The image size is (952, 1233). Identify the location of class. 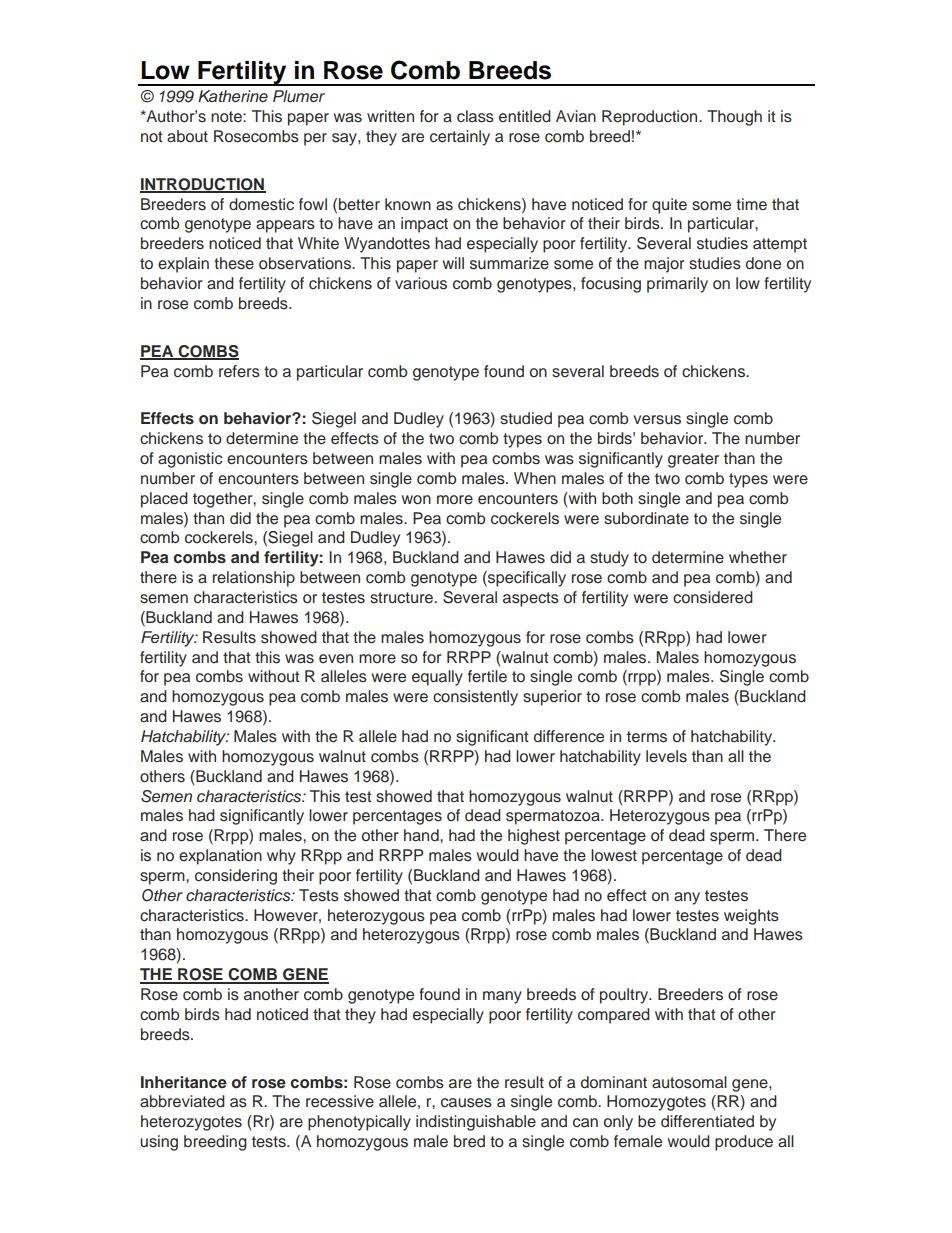
(475, 116).
